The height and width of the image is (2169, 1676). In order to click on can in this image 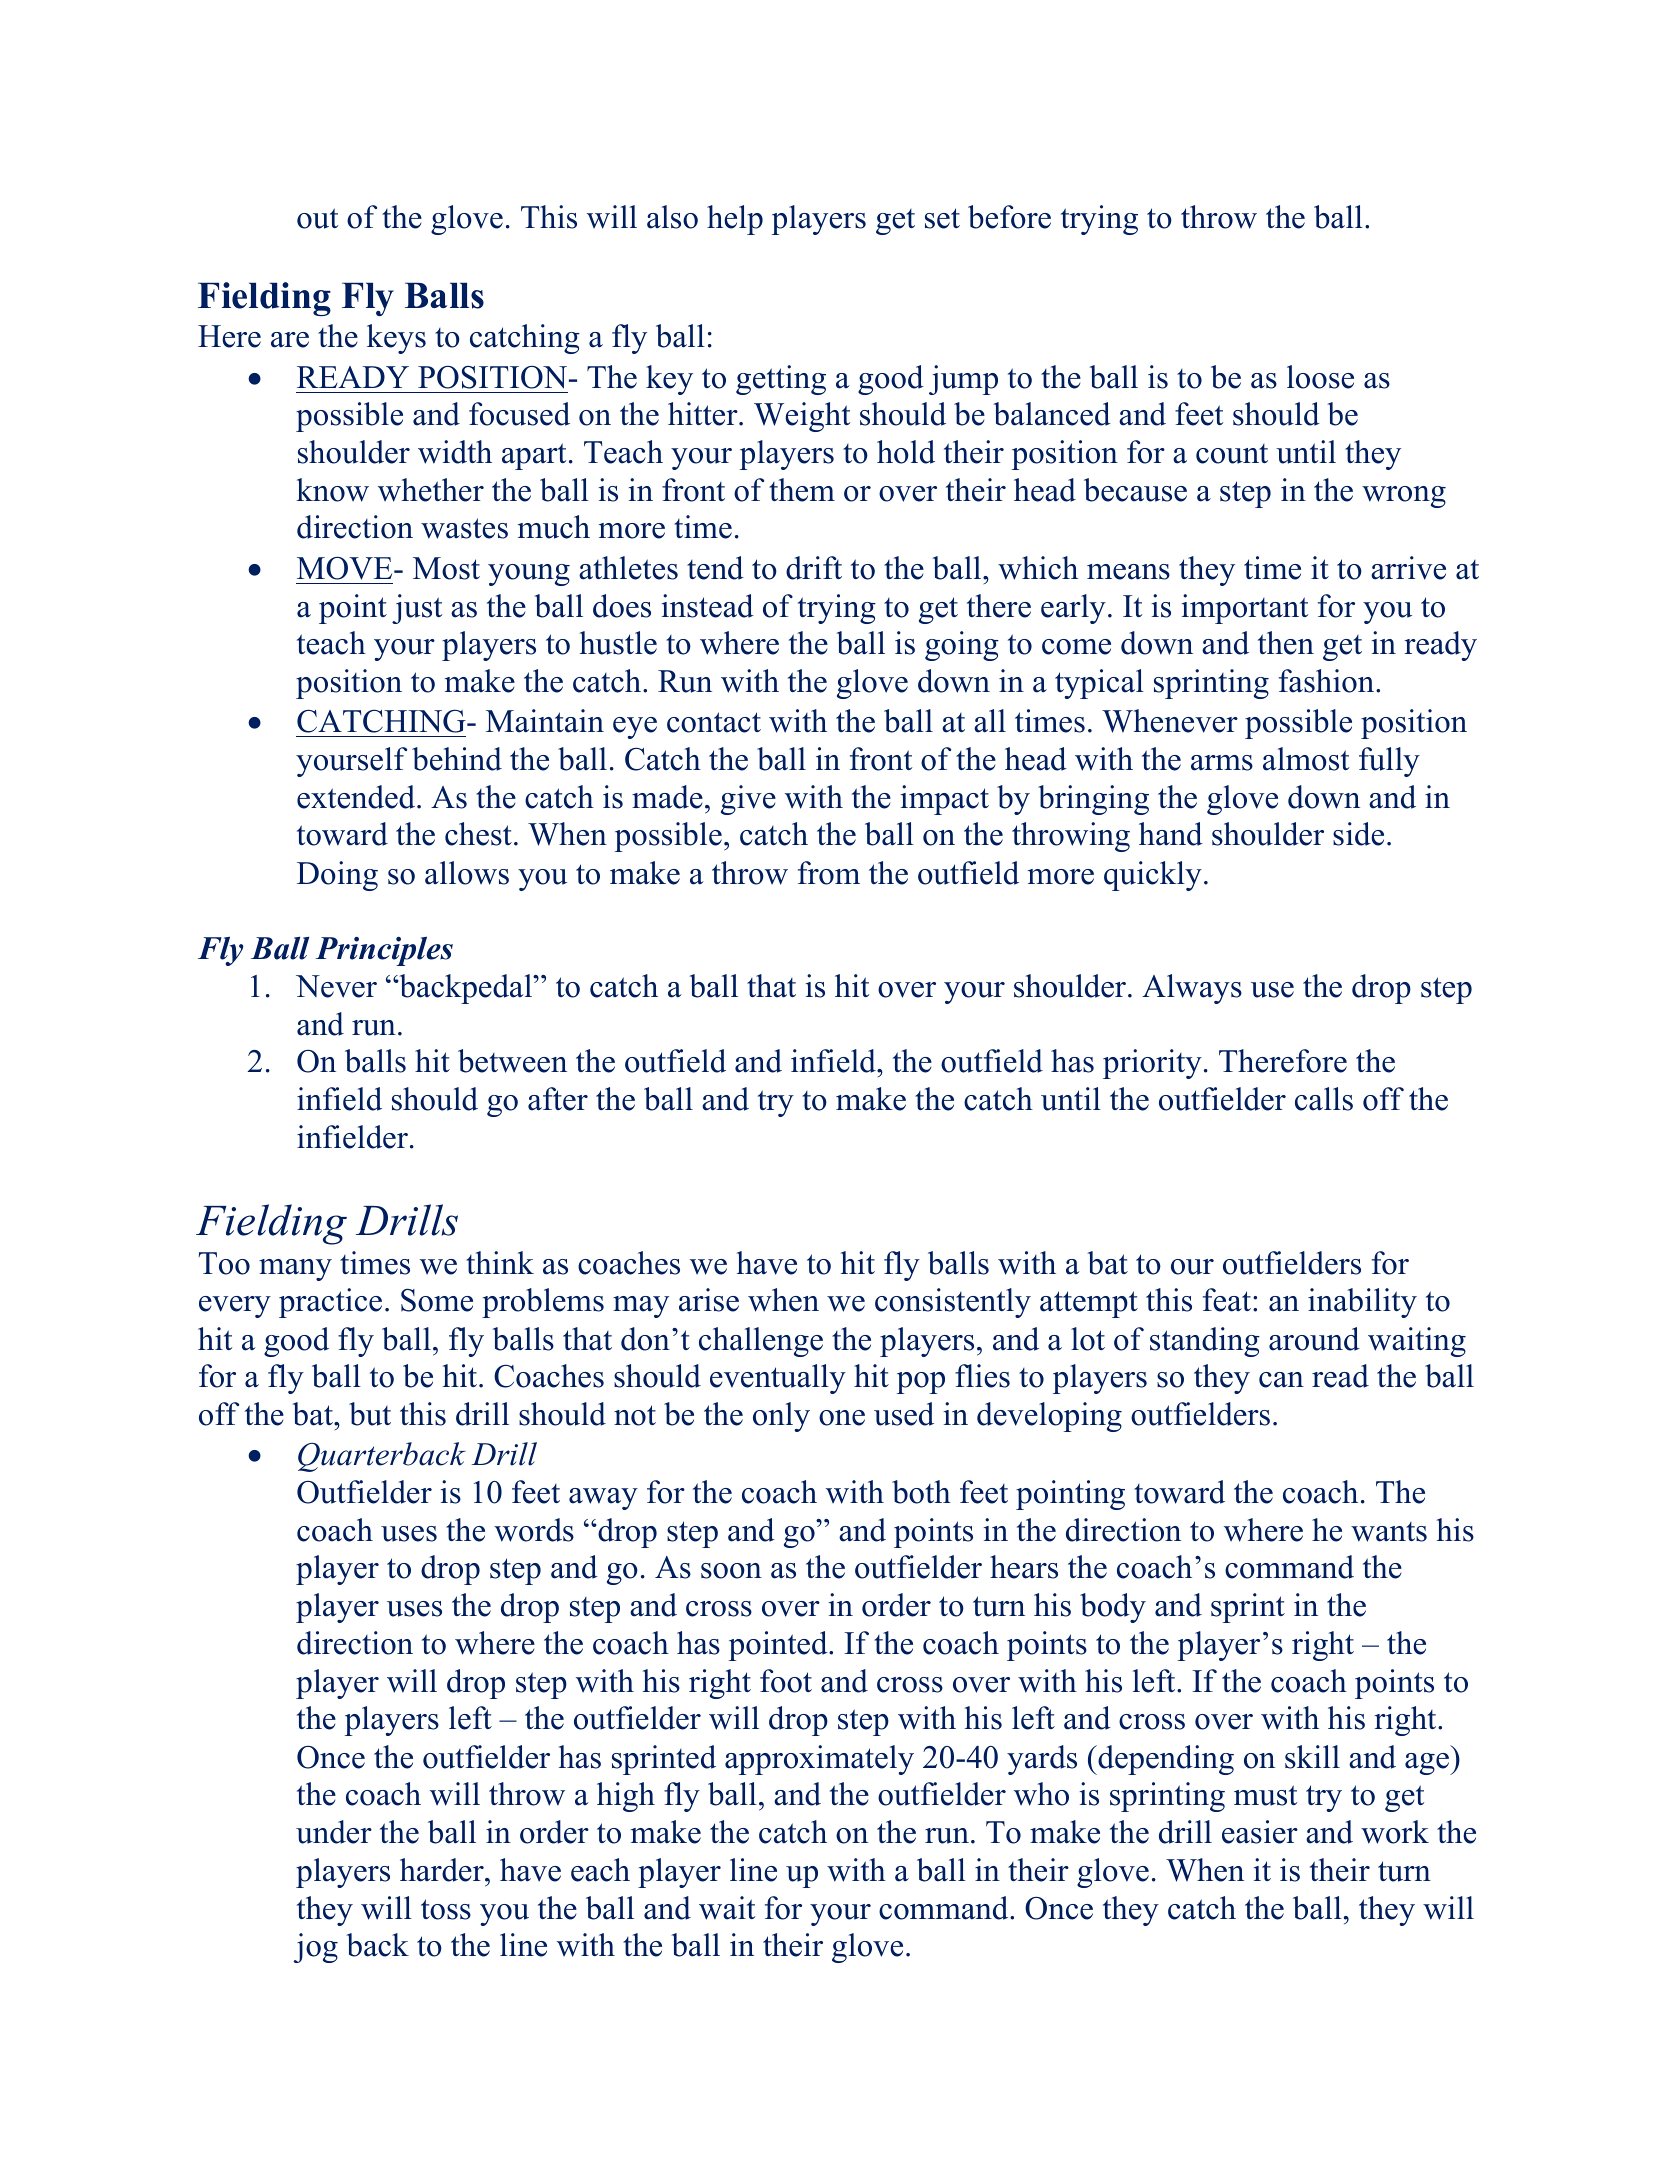, I will do `click(1281, 1380)`.
